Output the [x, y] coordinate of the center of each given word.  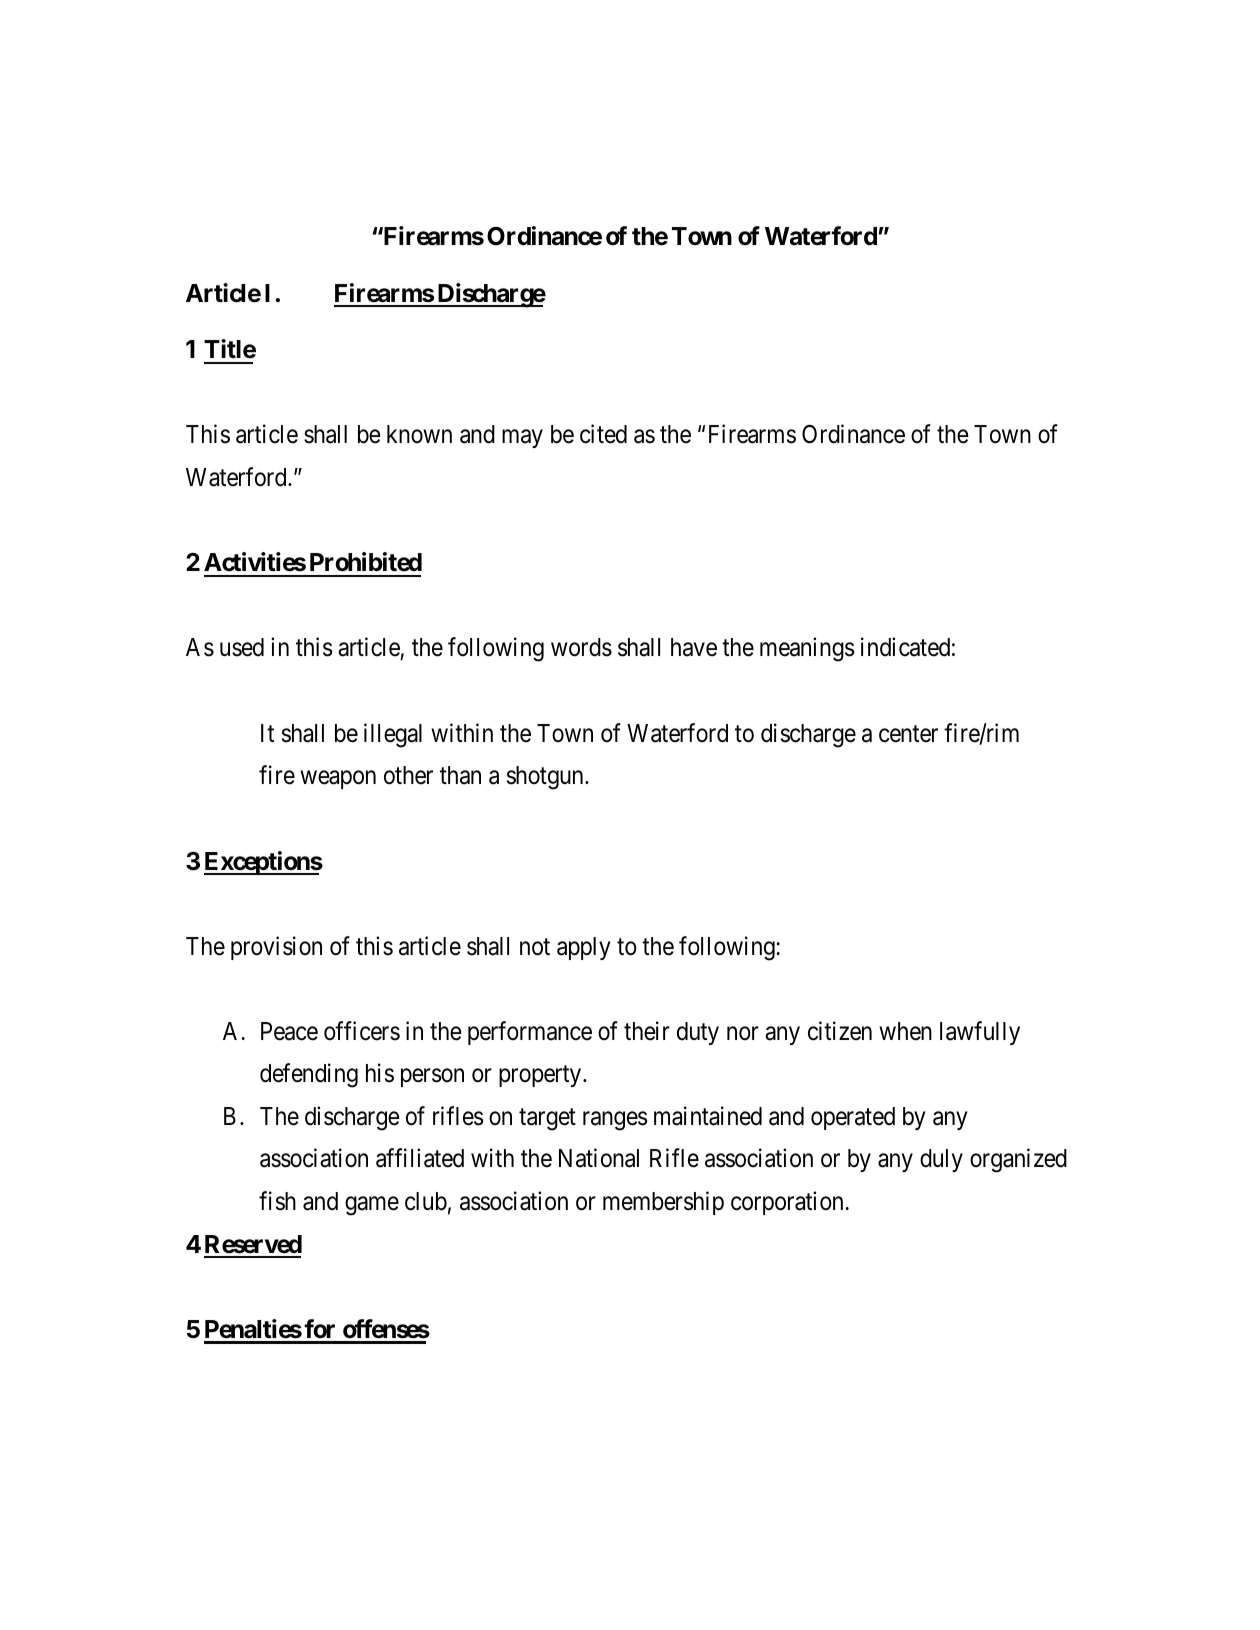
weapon [338, 780]
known [419, 434]
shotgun [546, 778]
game [372, 1206]
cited [603, 434]
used [242, 647]
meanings [807, 649]
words [581, 647]
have [694, 647]
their [647, 1031]
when [905, 1031]
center [908, 734]
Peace [289, 1031]
